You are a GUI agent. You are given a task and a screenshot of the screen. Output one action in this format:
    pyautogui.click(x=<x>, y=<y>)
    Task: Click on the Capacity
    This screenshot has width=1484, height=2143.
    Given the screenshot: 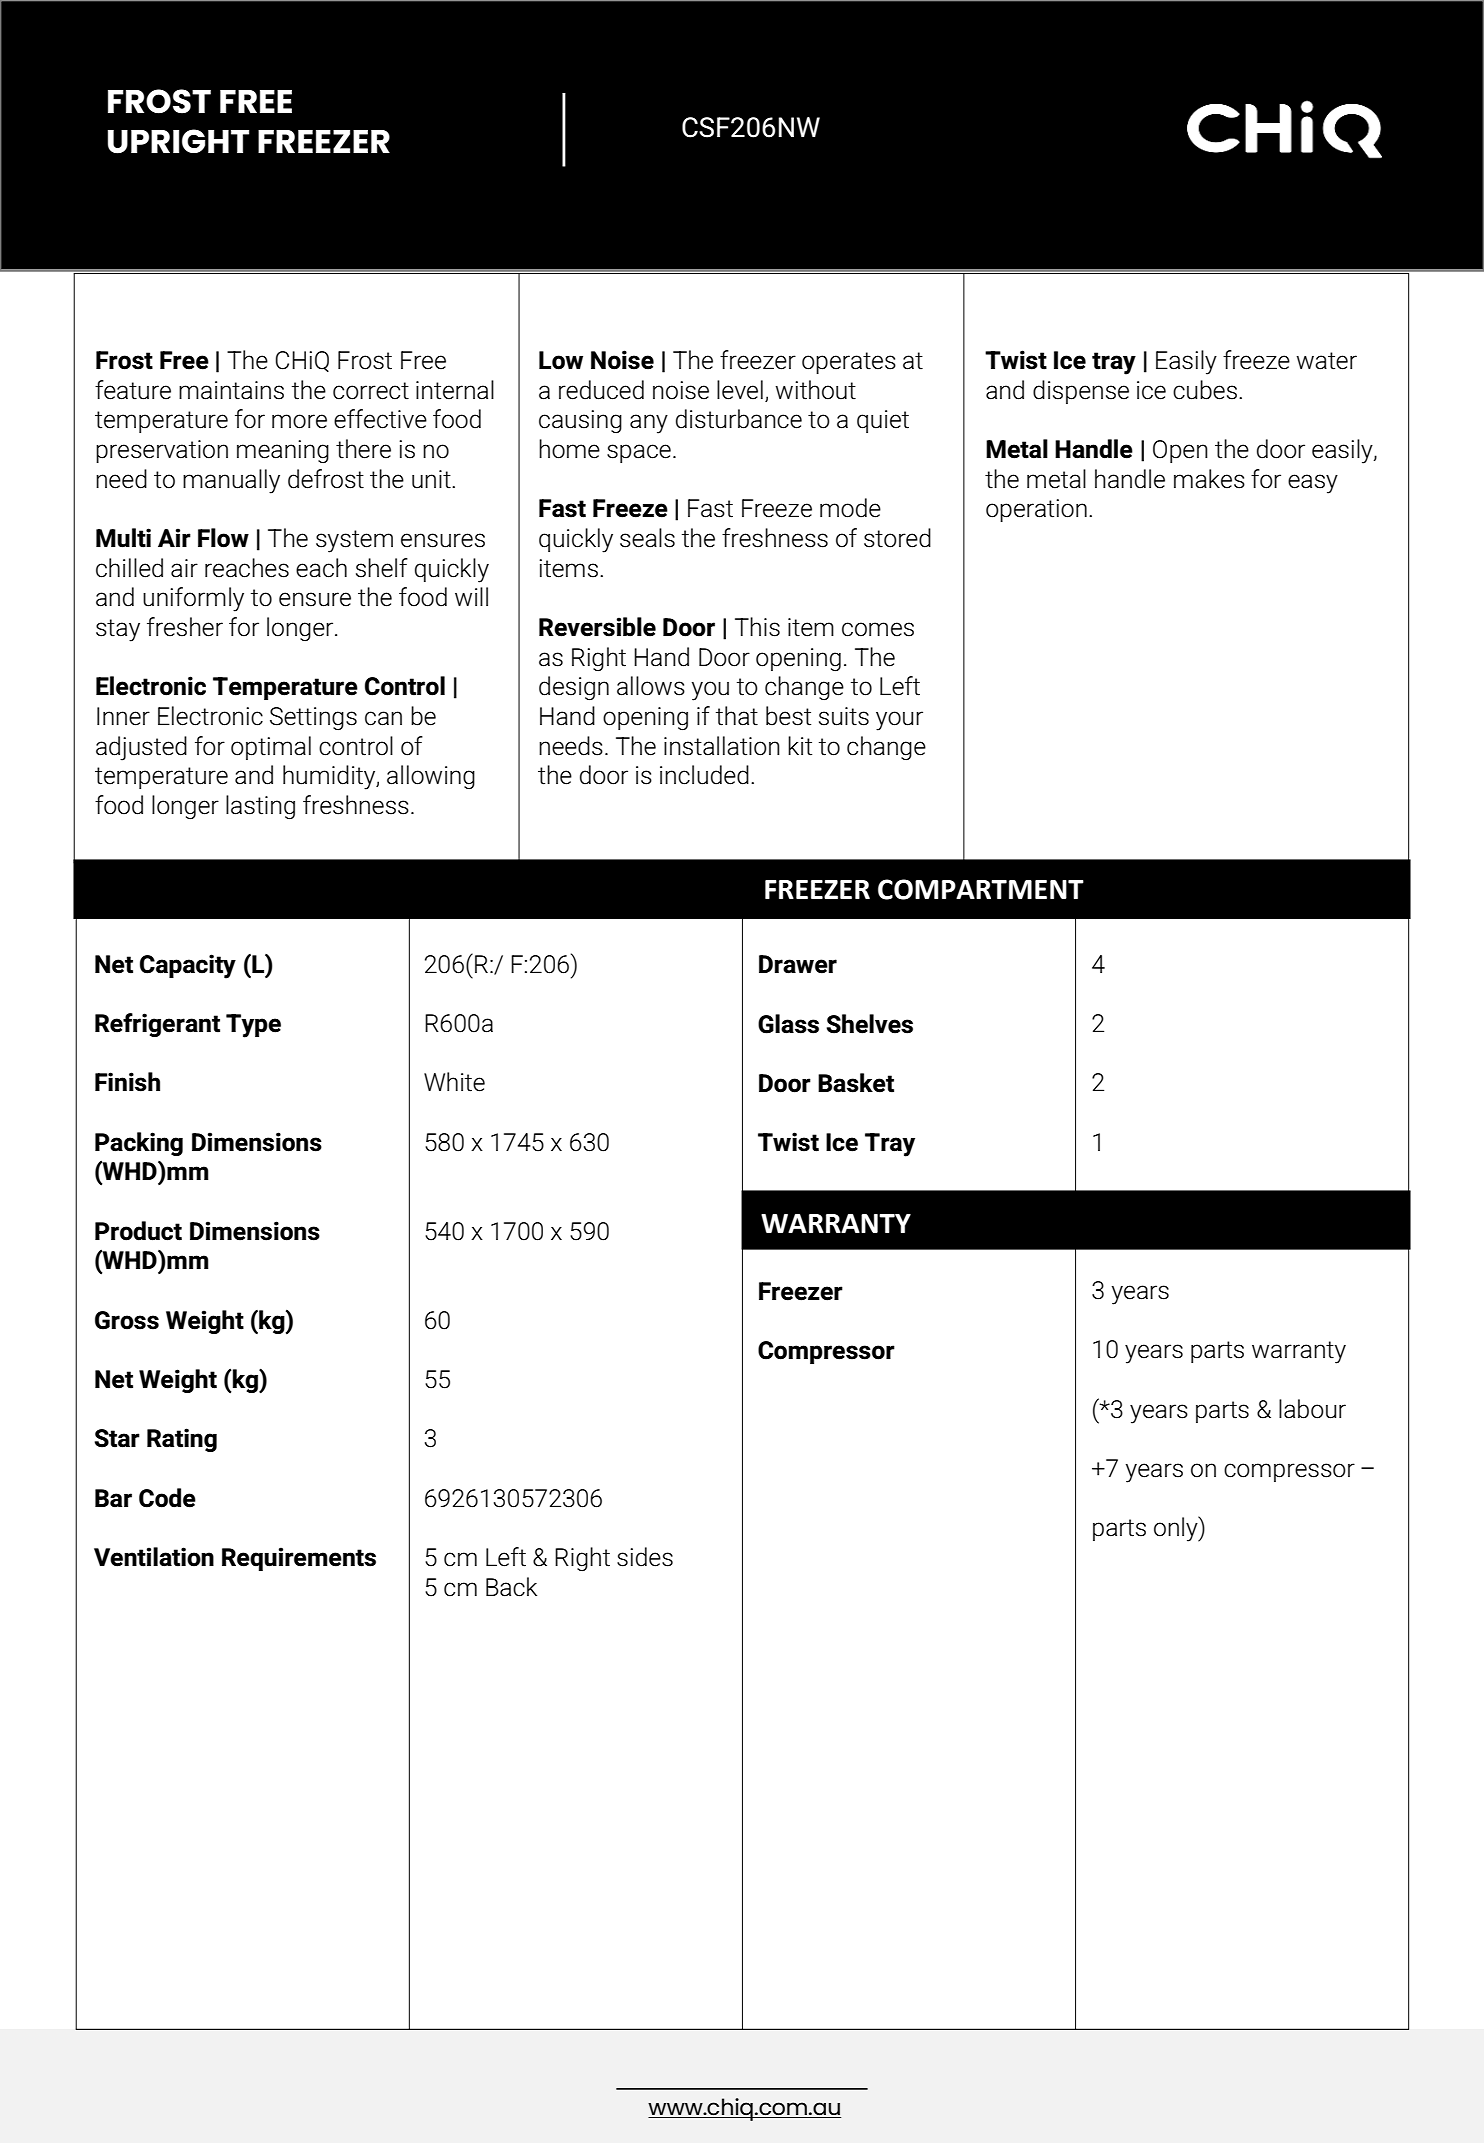 What is the action you would take?
    pyautogui.click(x=188, y=966)
